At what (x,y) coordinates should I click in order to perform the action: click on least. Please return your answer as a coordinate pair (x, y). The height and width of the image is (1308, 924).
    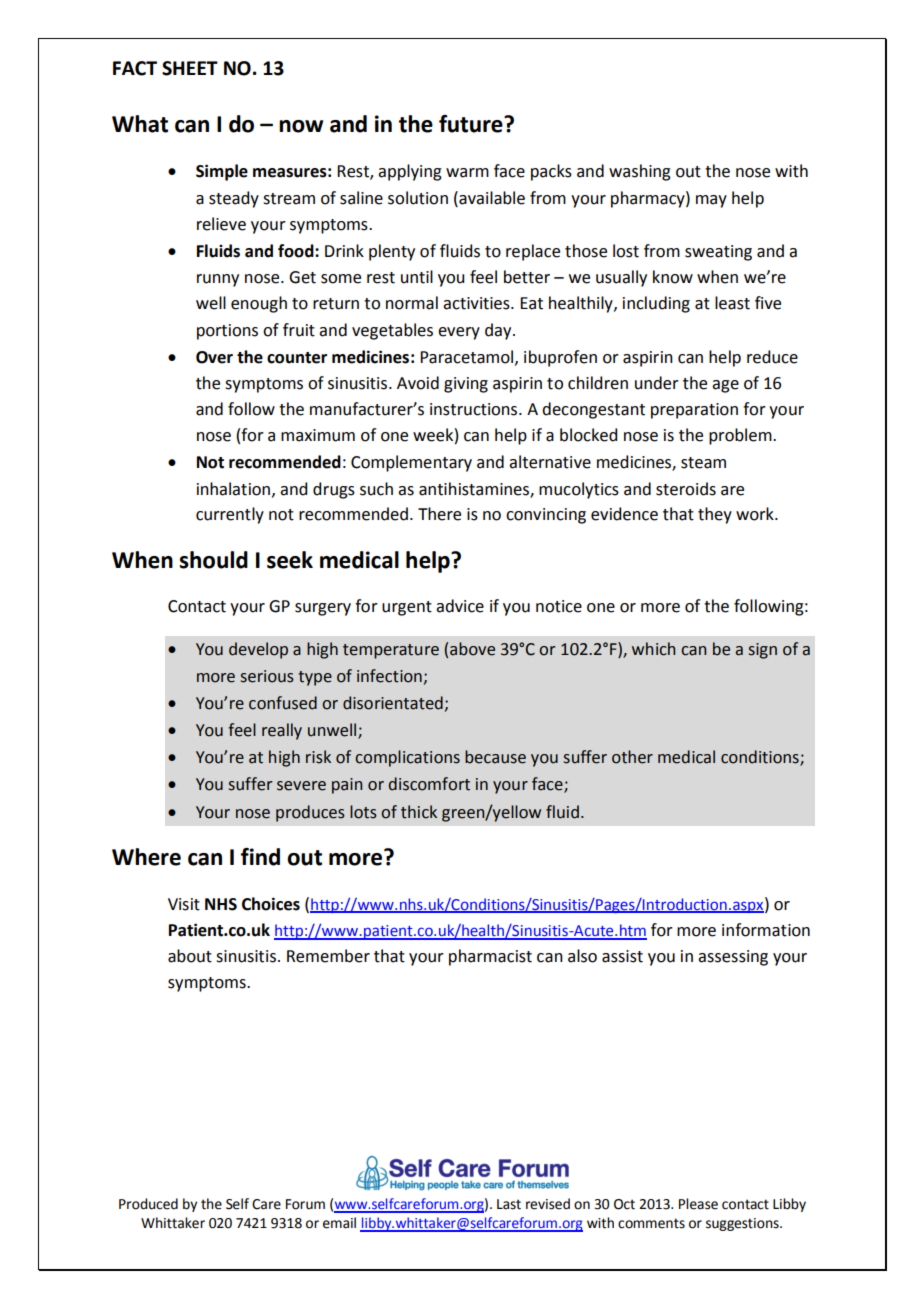
    Looking at the image, I should click on (732, 303).
